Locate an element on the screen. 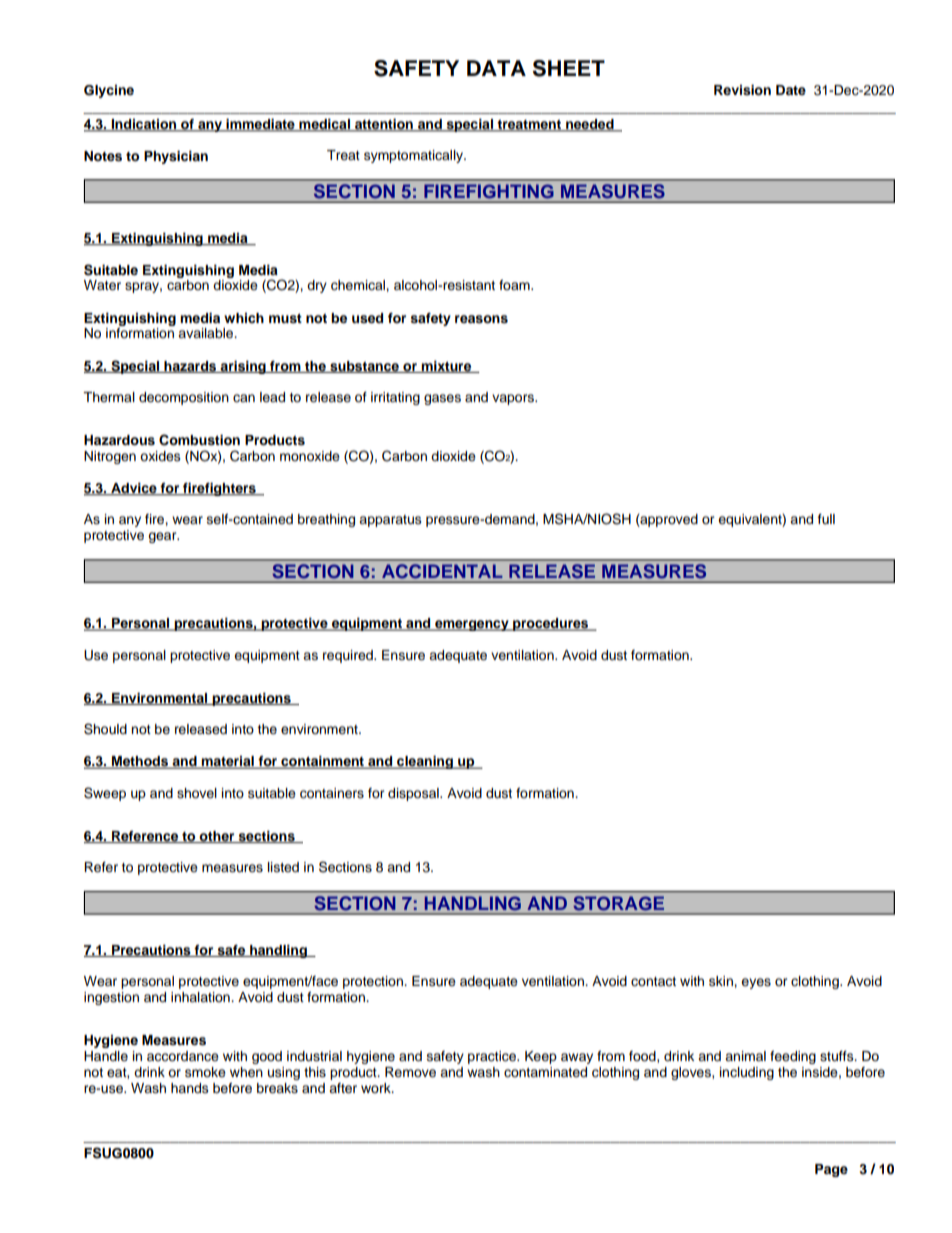  available is located at coordinates (207, 333).
